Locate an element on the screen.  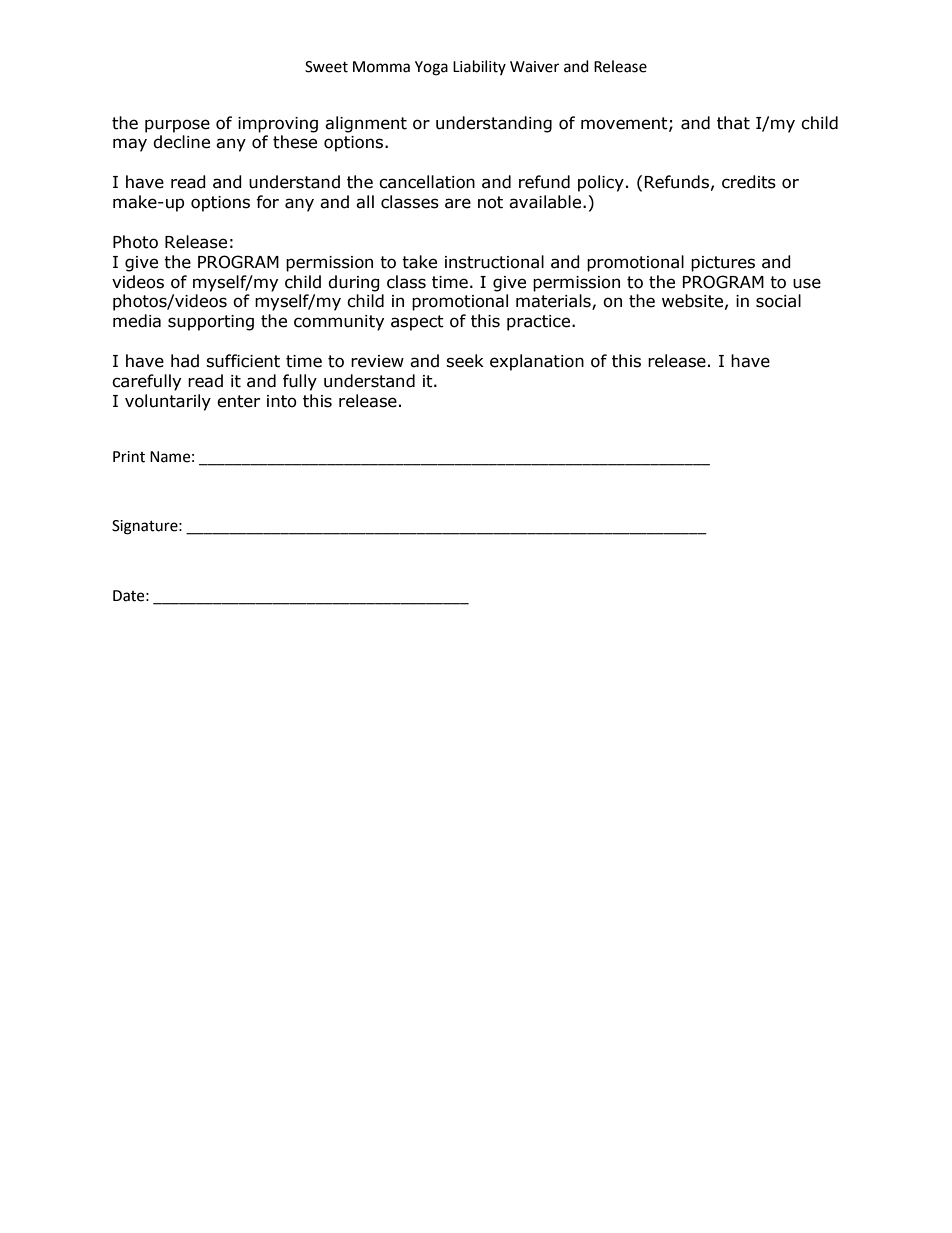
Print is located at coordinates (129, 457).
